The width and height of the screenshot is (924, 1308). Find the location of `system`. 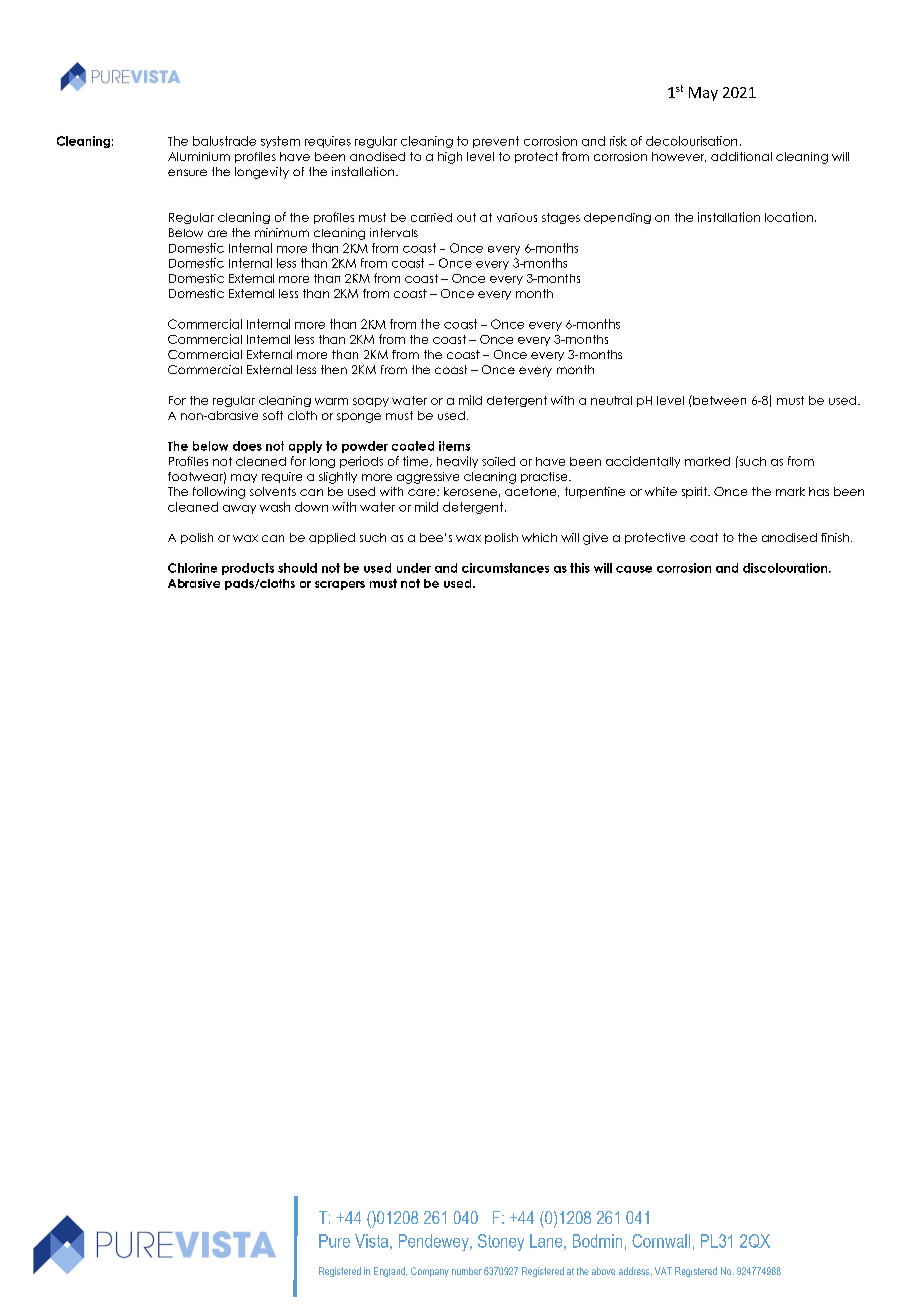

system is located at coordinates (280, 142).
